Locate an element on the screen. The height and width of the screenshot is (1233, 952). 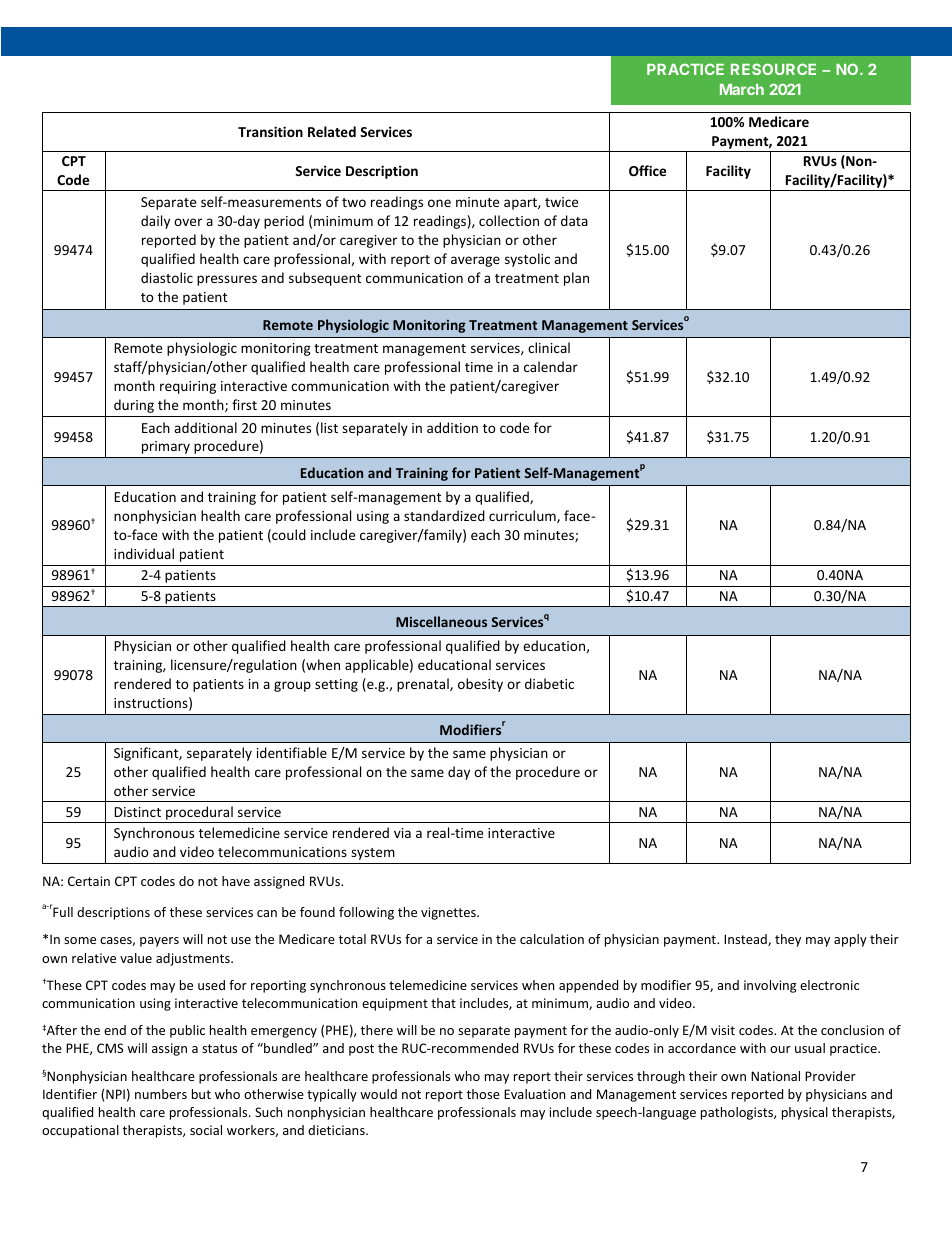
those is located at coordinates (483, 1094).
